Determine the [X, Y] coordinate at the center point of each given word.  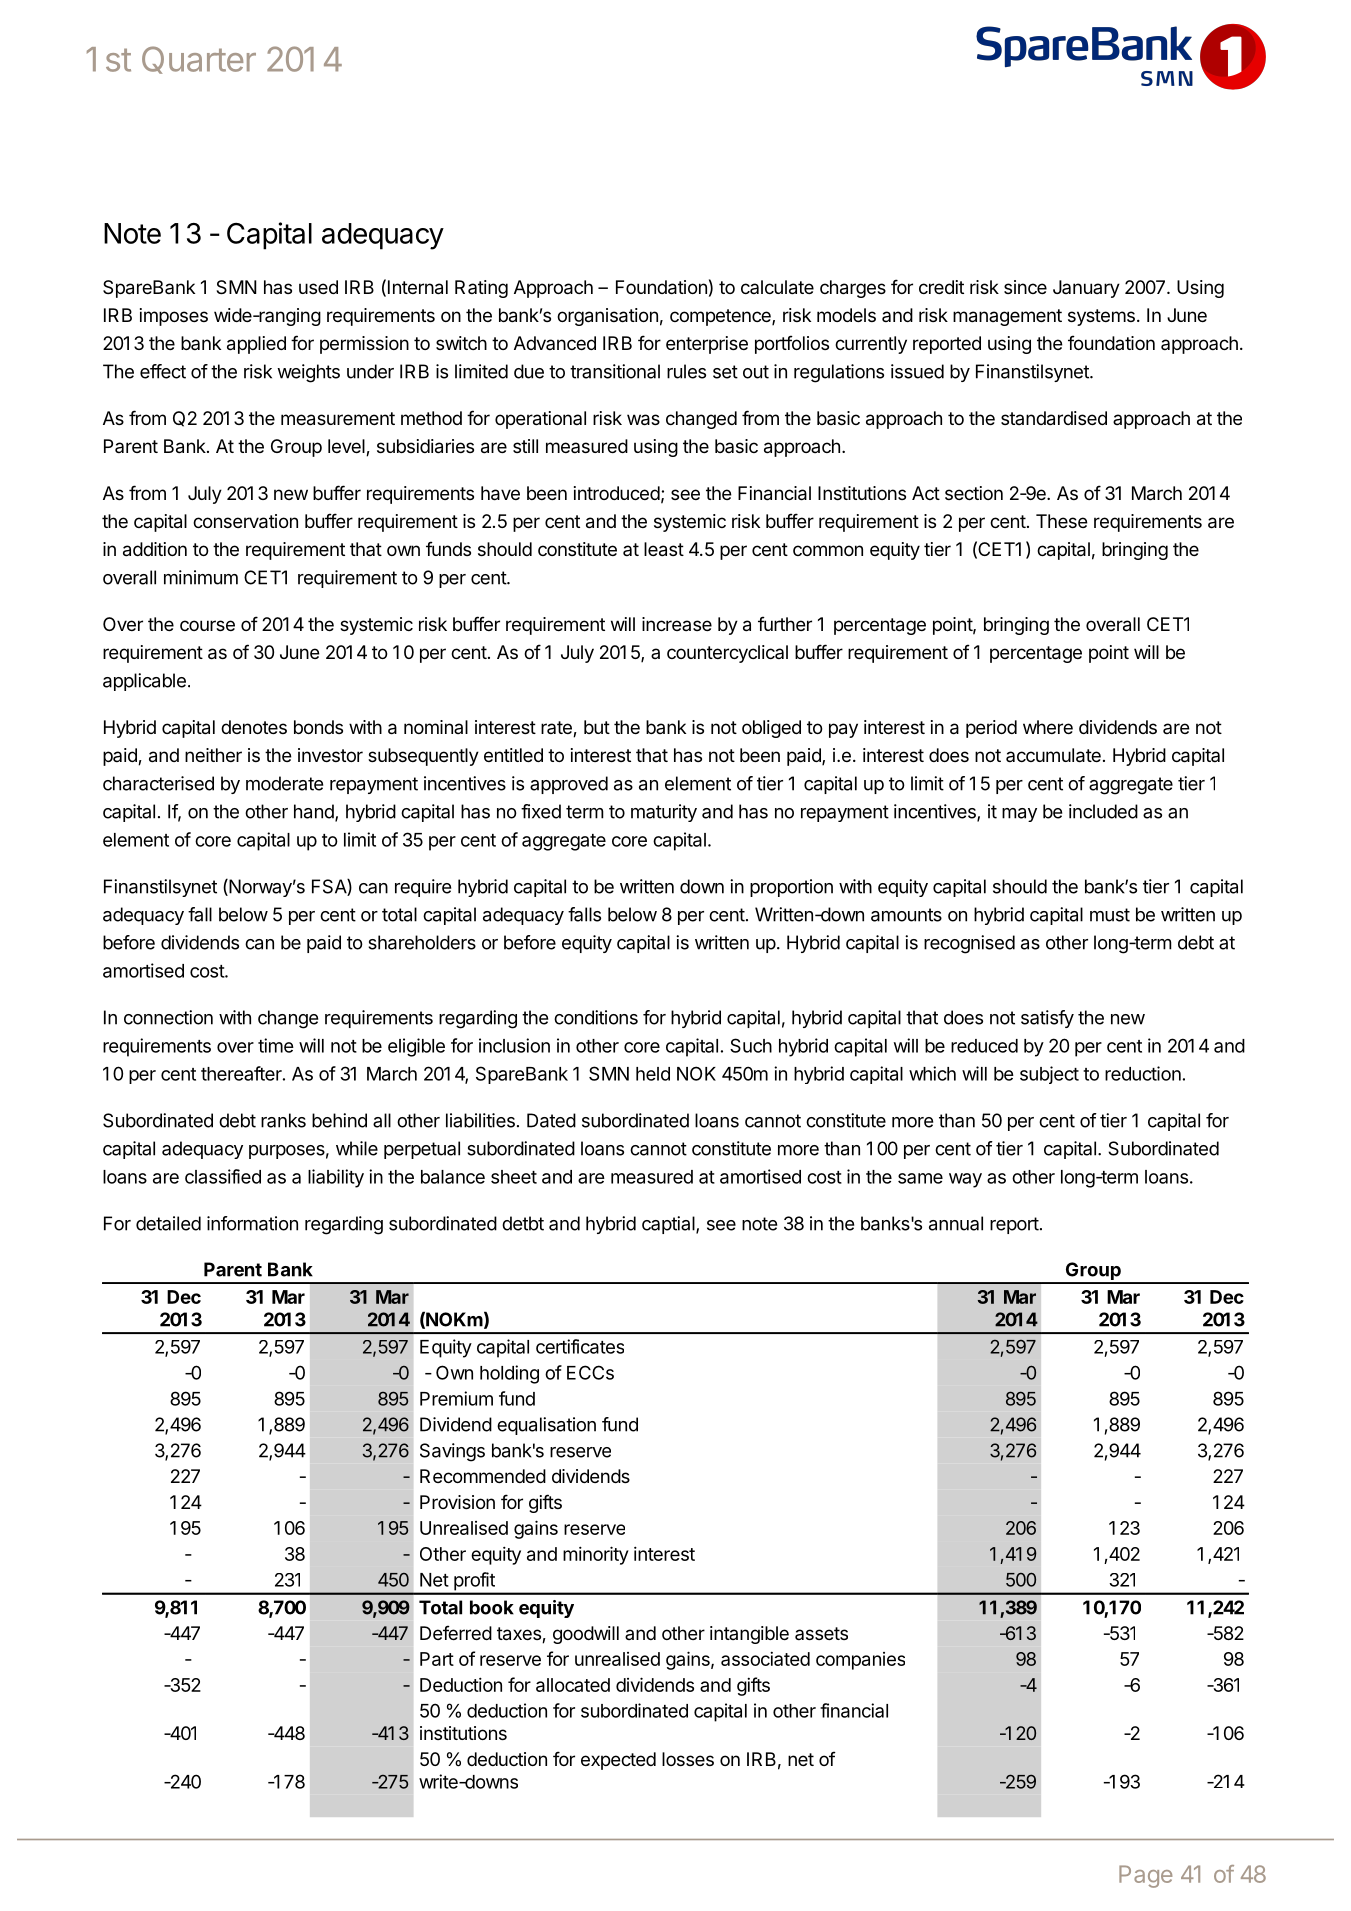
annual [956, 1223]
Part [437, 1659]
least [664, 549]
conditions [596, 1017]
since [1025, 287]
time [276, 1045]
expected [618, 1761]
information [252, 1223]
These [1062, 521]
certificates [580, 1346]
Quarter [199, 60]
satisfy [1047, 1019]
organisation [607, 317]
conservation [245, 521]
